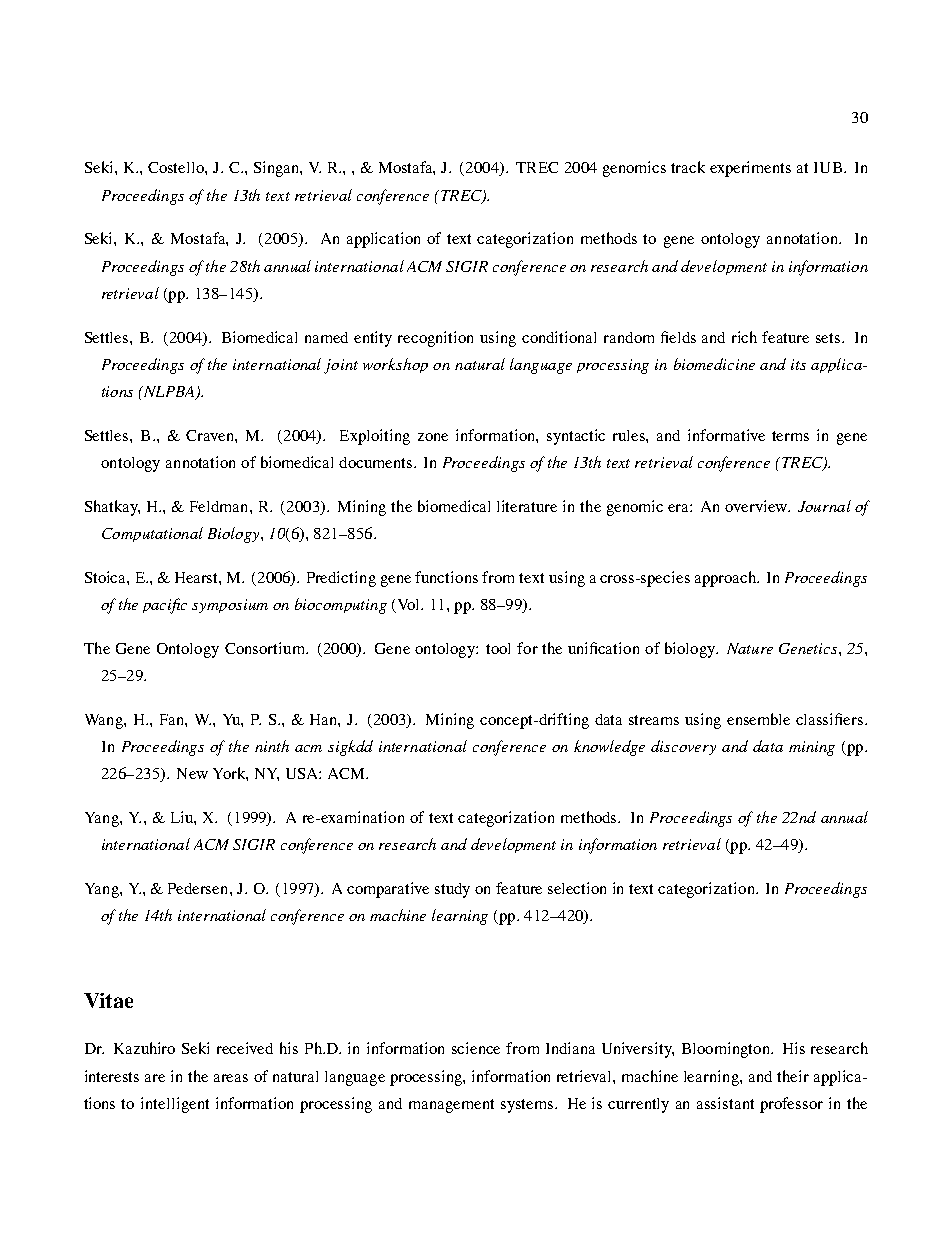 The image size is (952, 1233). What do you see at coordinates (750, 169) in the screenshot?
I see `experiments` at bounding box center [750, 169].
